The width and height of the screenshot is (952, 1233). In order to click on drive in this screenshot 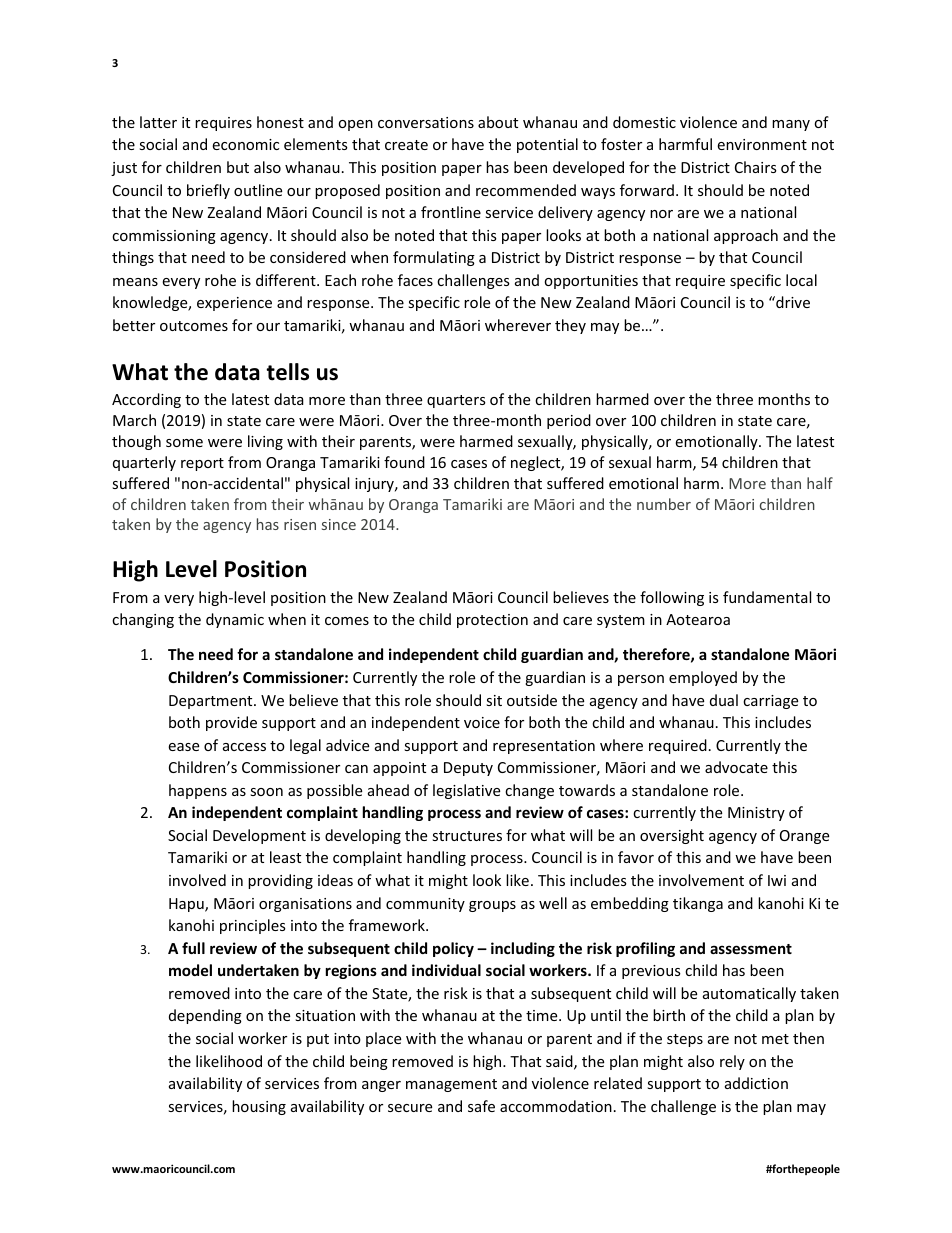, I will do `click(792, 302)`.
